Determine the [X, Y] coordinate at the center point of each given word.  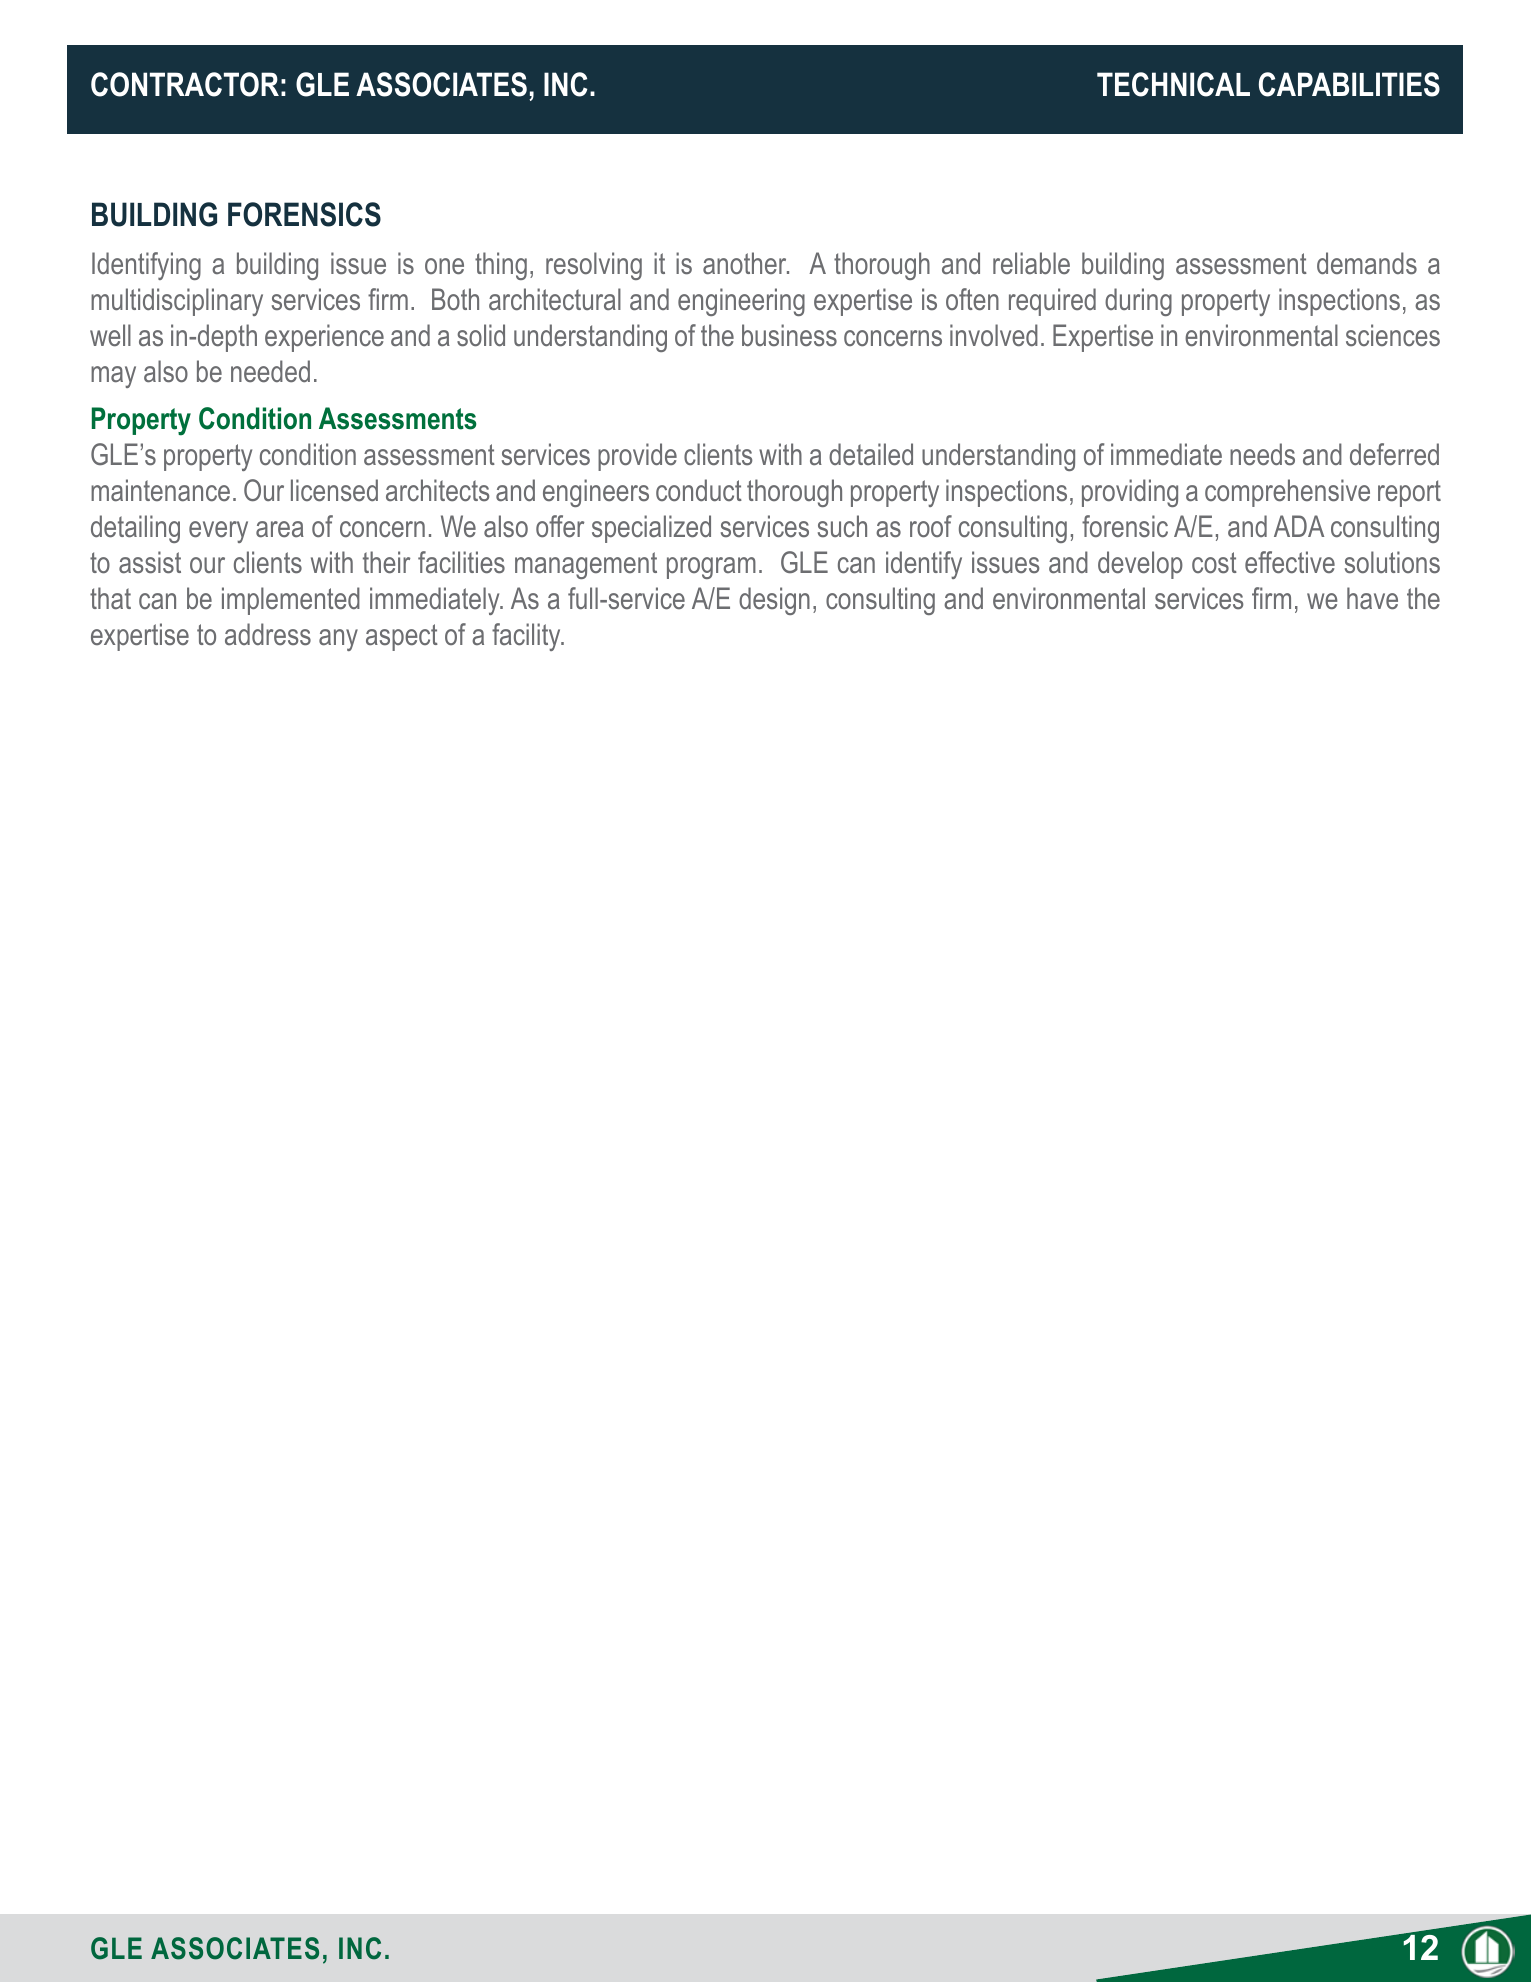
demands [1367, 263]
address [268, 634]
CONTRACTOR [185, 84]
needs [1262, 454]
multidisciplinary [177, 302]
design [774, 601]
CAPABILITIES [1349, 84]
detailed [871, 454]
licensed [334, 490]
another [746, 263]
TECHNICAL [1173, 84]
